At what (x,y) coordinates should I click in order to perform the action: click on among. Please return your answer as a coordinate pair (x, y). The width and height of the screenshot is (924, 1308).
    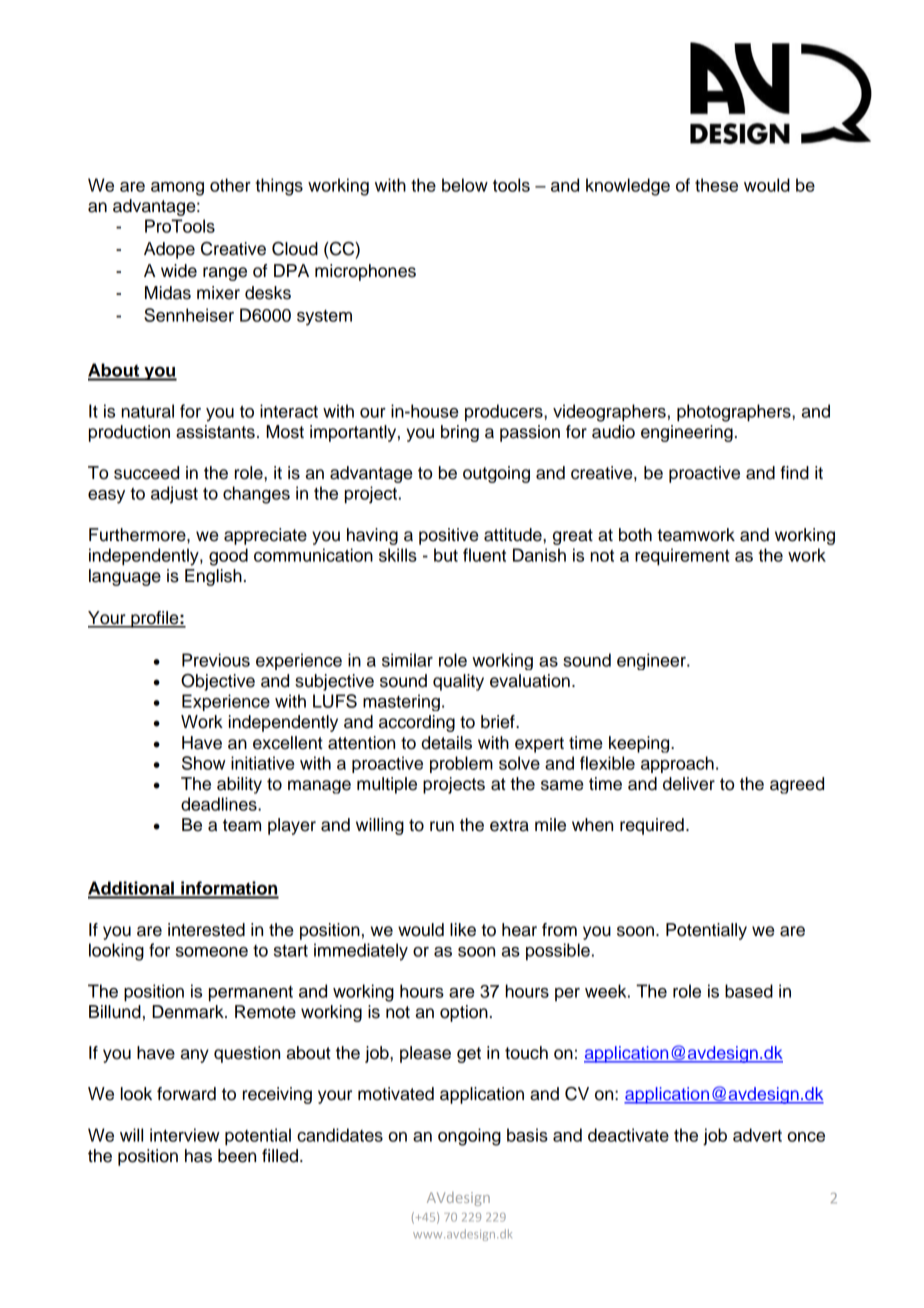
    Looking at the image, I should click on (177, 189).
